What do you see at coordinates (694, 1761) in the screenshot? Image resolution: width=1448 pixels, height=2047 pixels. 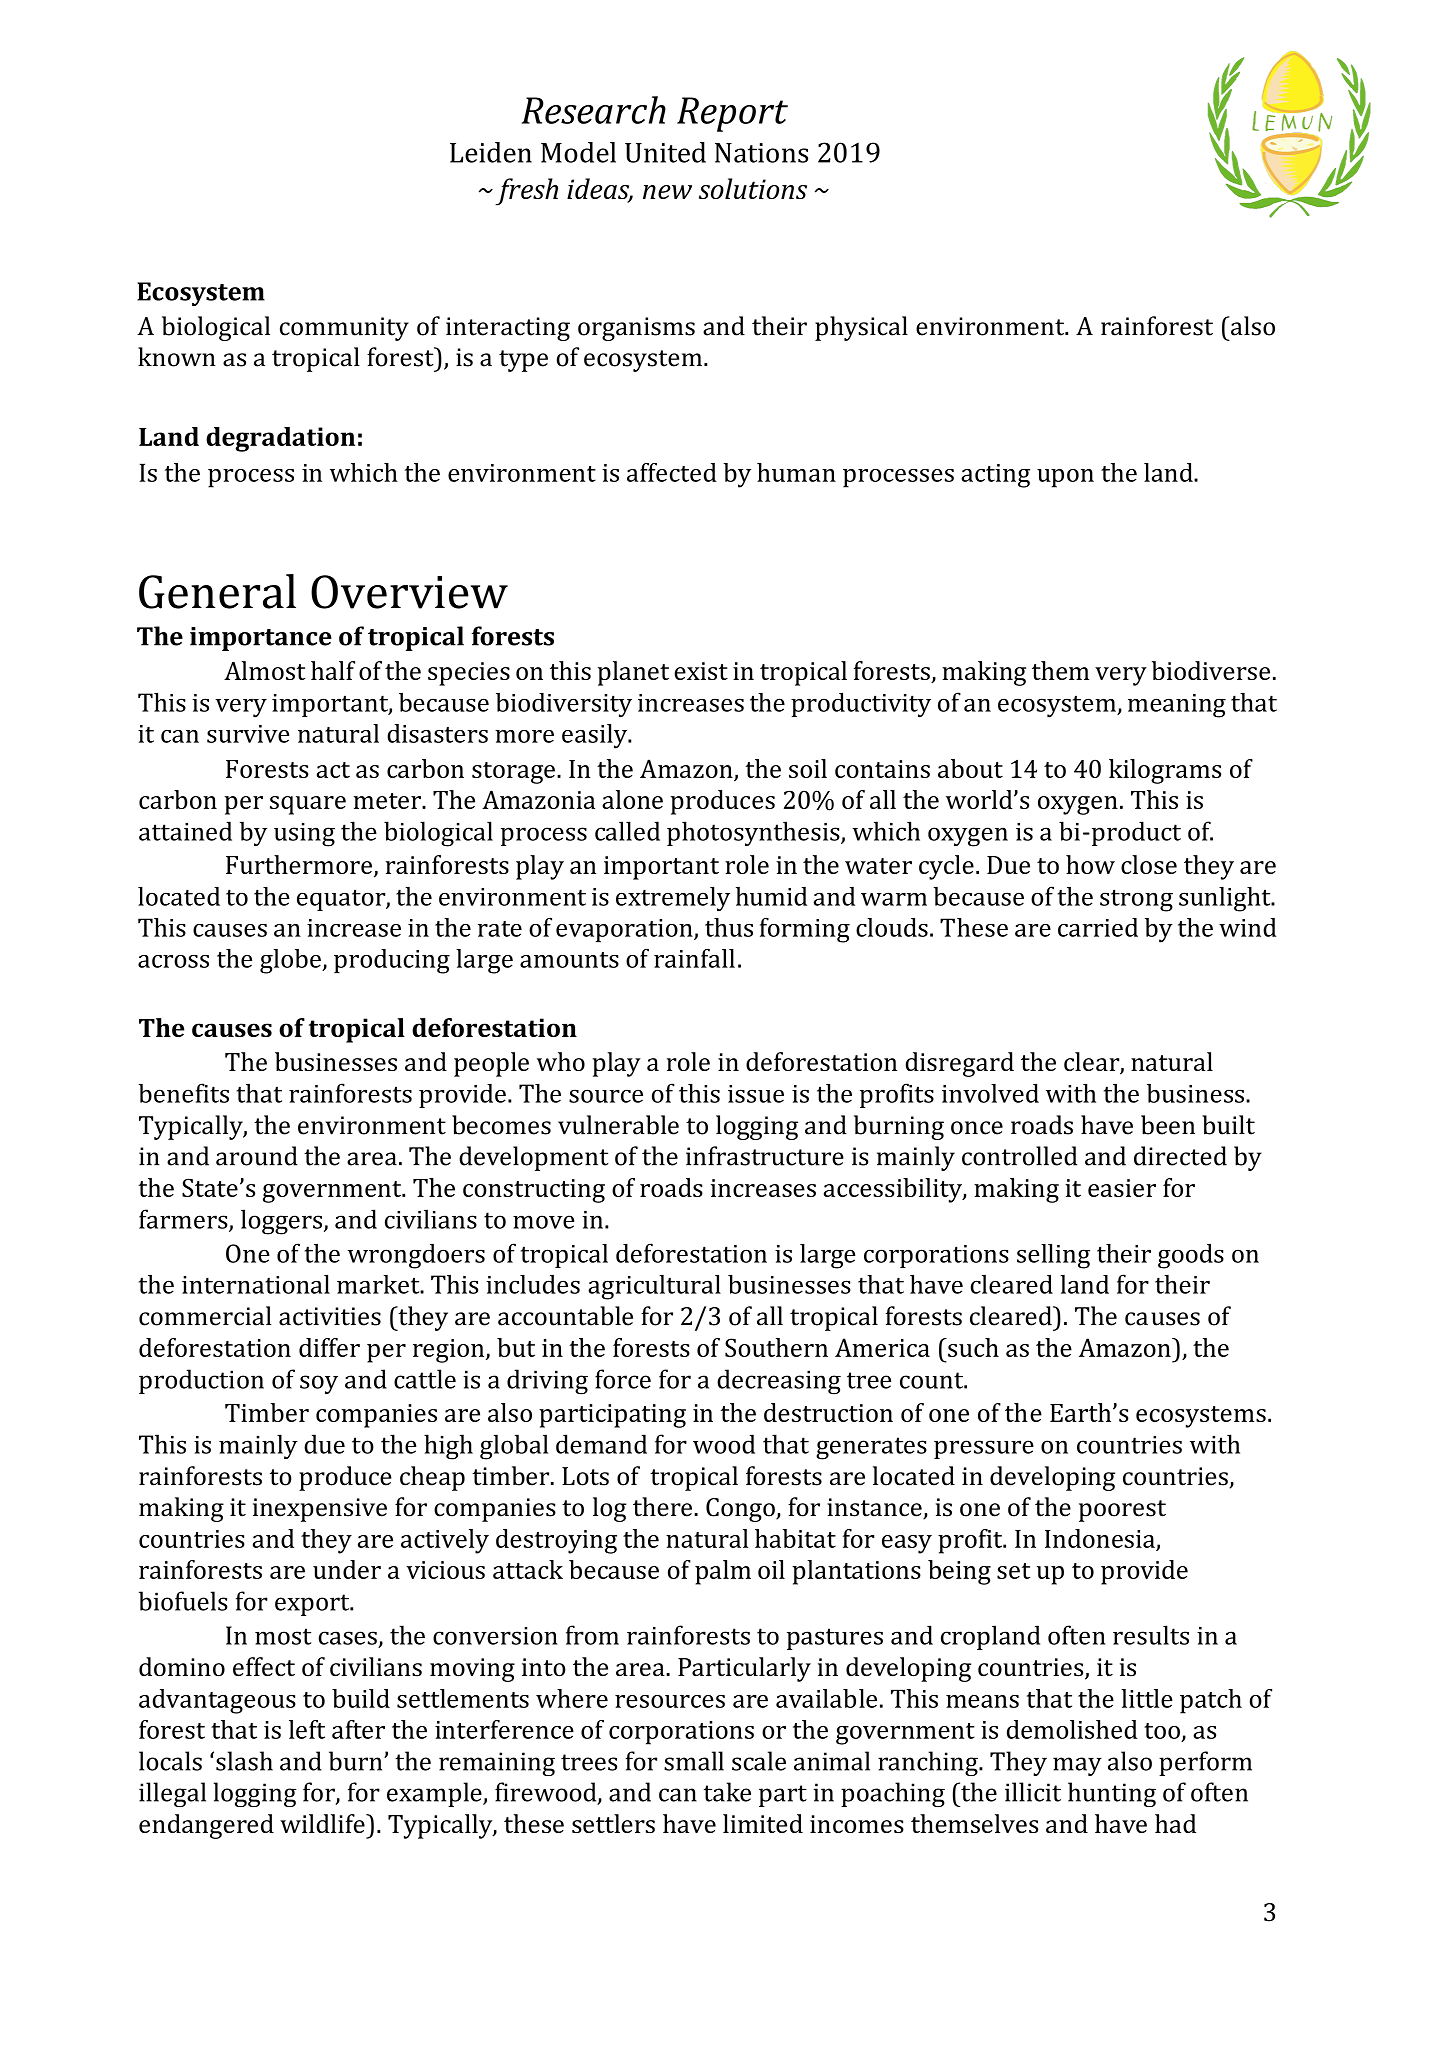 I see `small` at bounding box center [694, 1761].
